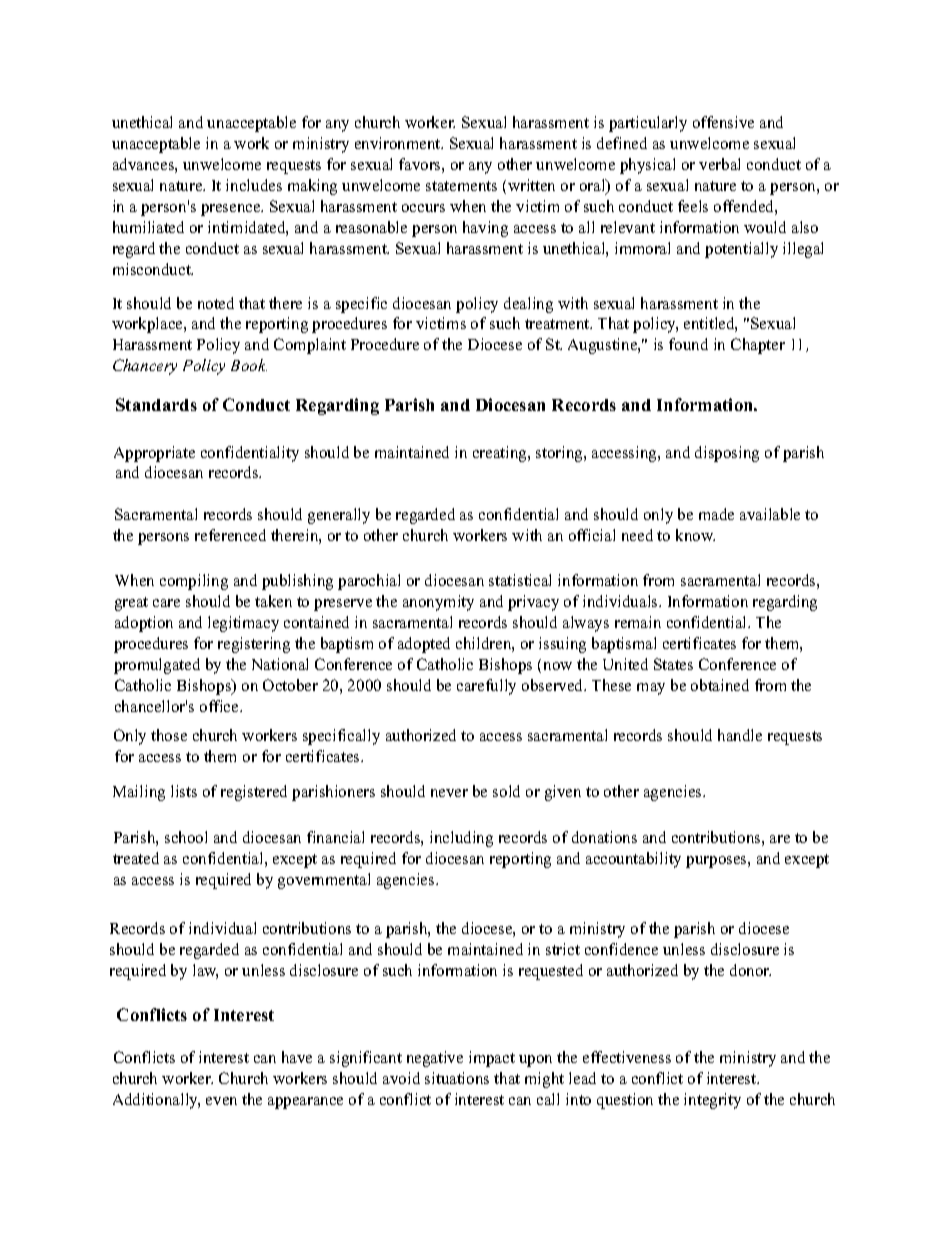  Describe the element at coordinates (457, 1078) in the screenshot. I see `situations` at that location.
